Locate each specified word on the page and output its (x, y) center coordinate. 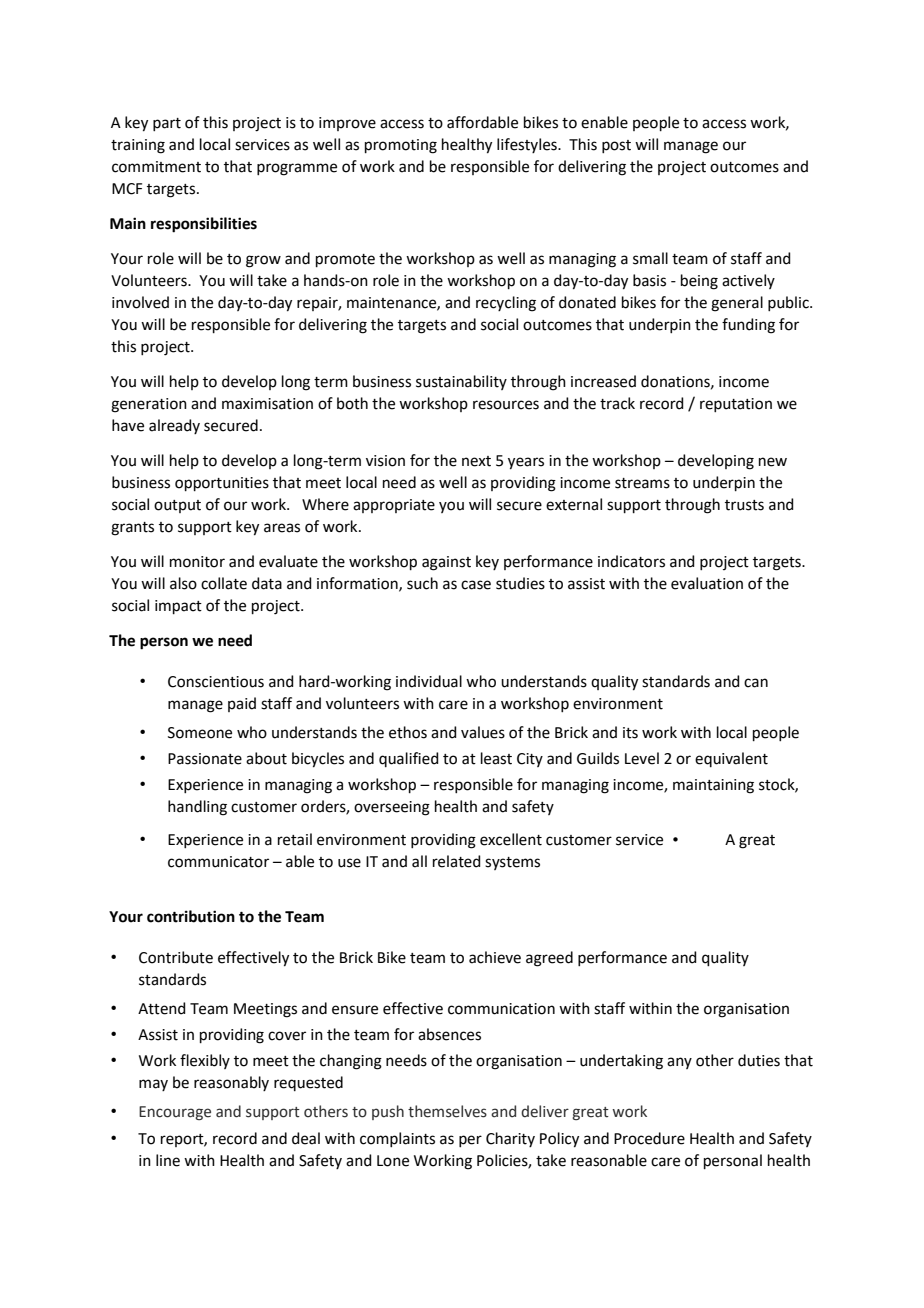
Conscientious (216, 682)
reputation (736, 405)
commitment (156, 167)
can (756, 683)
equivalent (731, 759)
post (616, 146)
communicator (218, 862)
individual (429, 681)
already (174, 426)
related (457, 861)
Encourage (175, 1113)
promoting (401, 146)
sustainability (461, 382)
